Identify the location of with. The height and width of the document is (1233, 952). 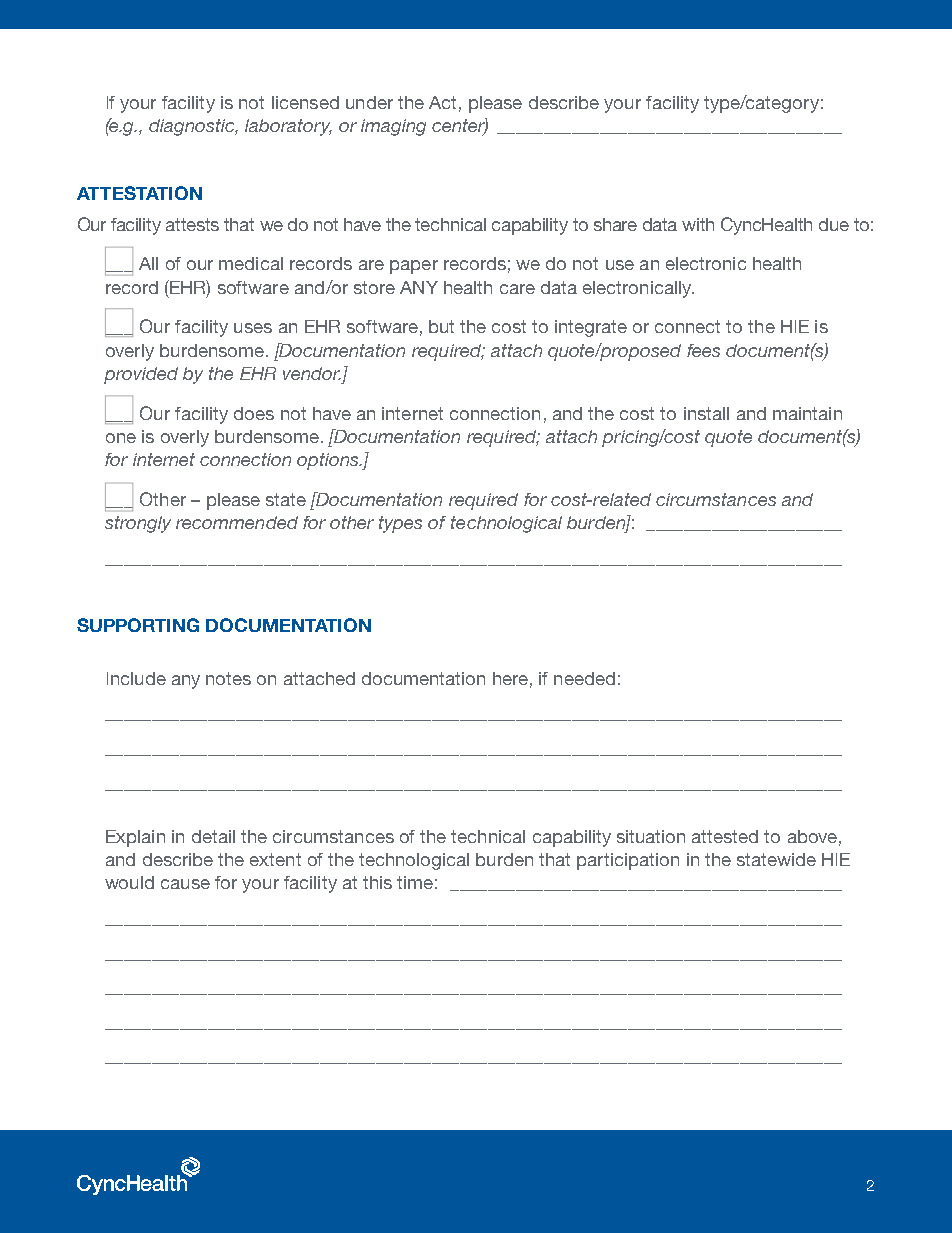
(698, 224).
